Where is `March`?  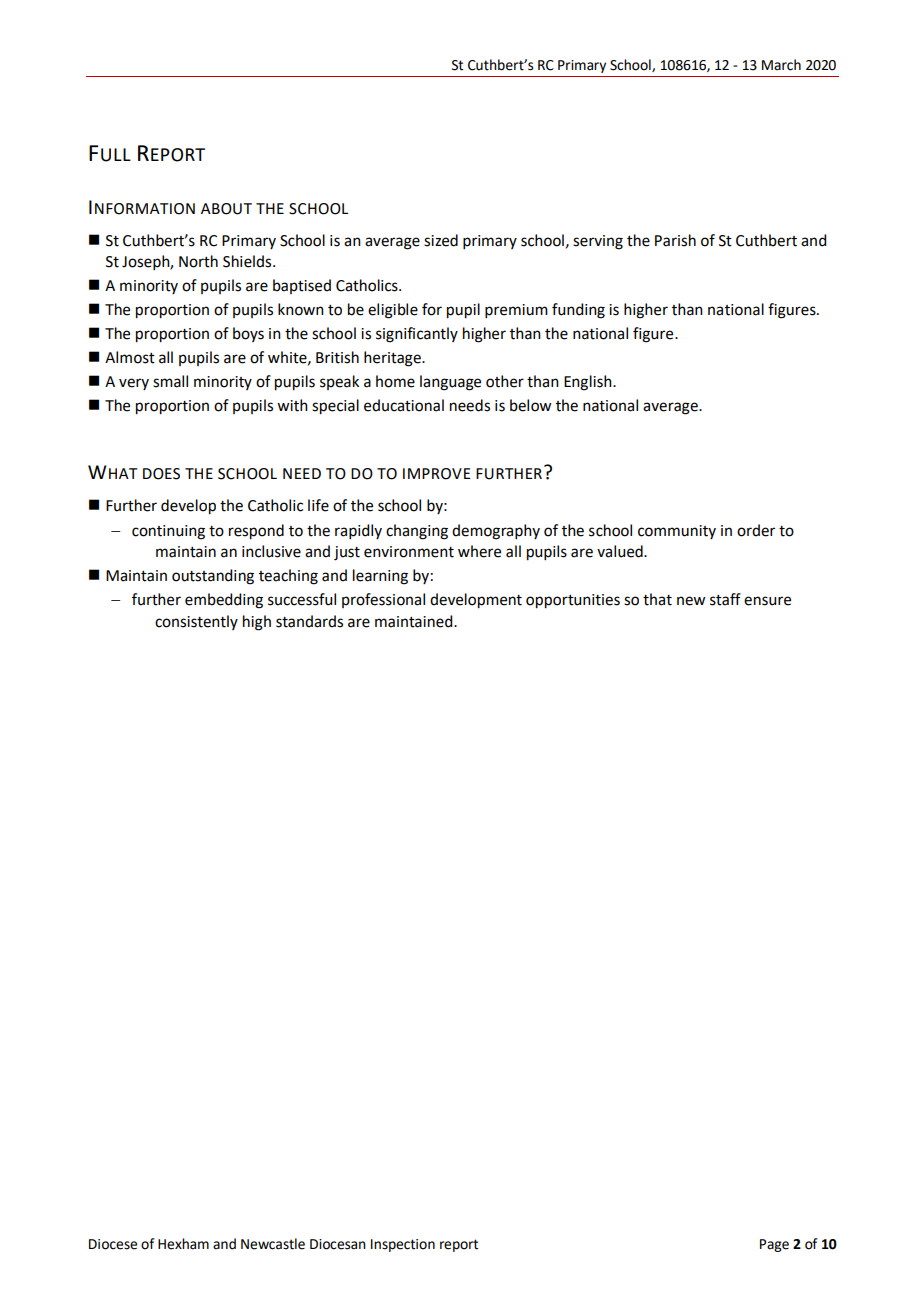
March is located at coordinates (781, 65).
